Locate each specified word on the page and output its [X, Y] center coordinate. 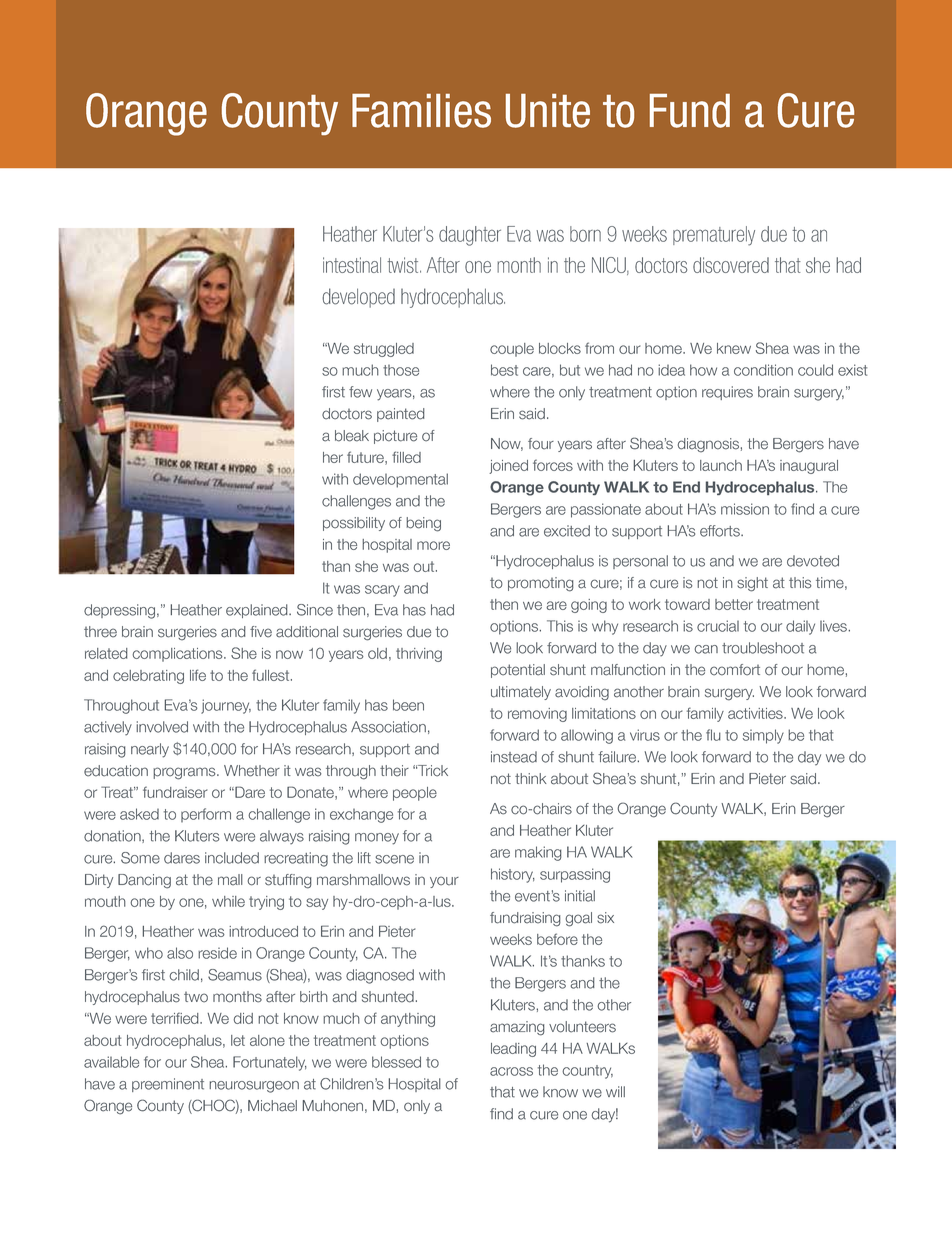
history [513, 875]
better [734, 604]
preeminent [168, 1085]
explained [258, 611]
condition [763, 370]
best [504, 370]
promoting [541, 584]
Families [421, 111]
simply [763, 736]
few [360, 392]
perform [206, 815]
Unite [548, 111]
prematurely [714, 236]
